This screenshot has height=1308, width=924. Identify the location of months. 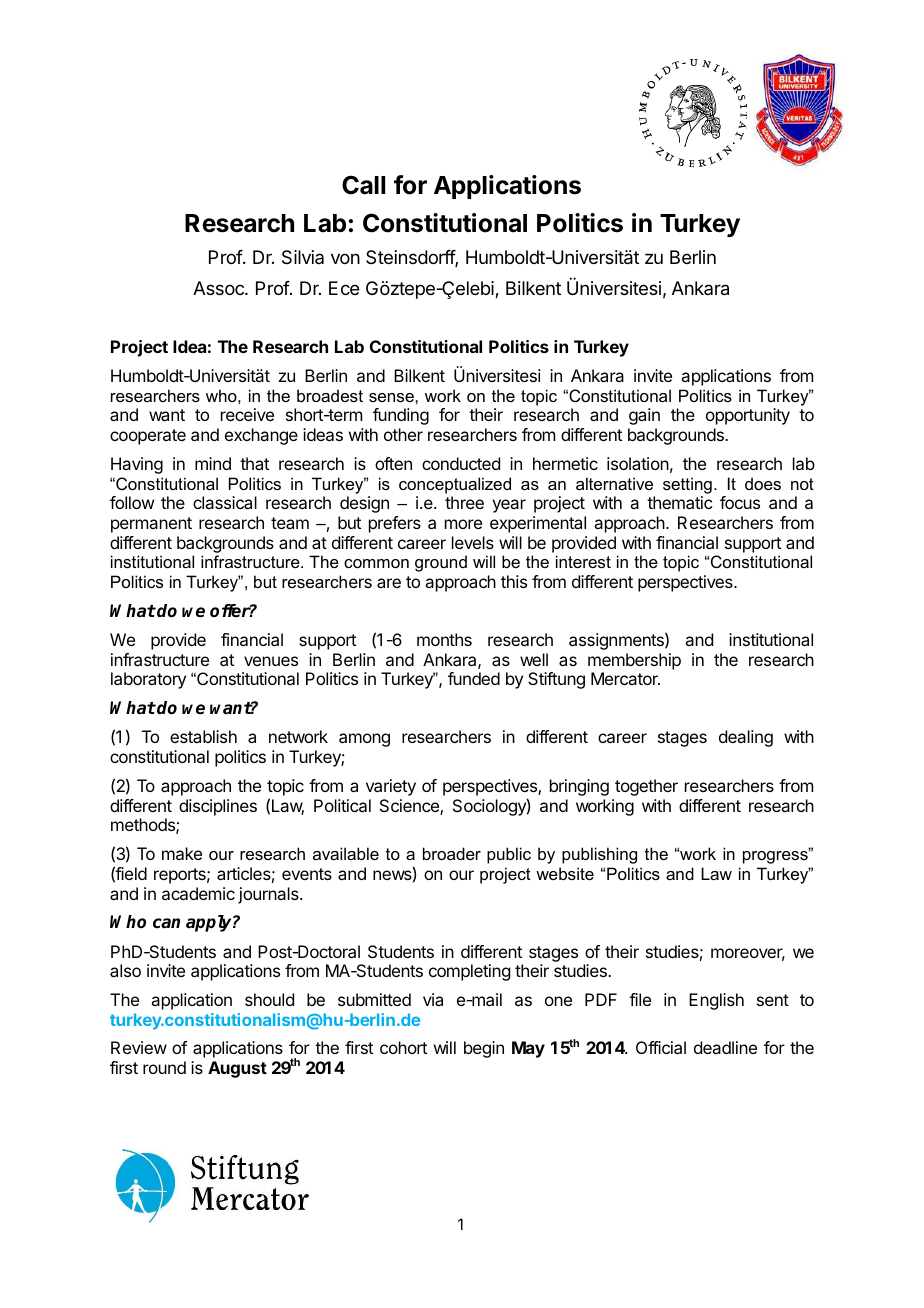
(444, 639).
